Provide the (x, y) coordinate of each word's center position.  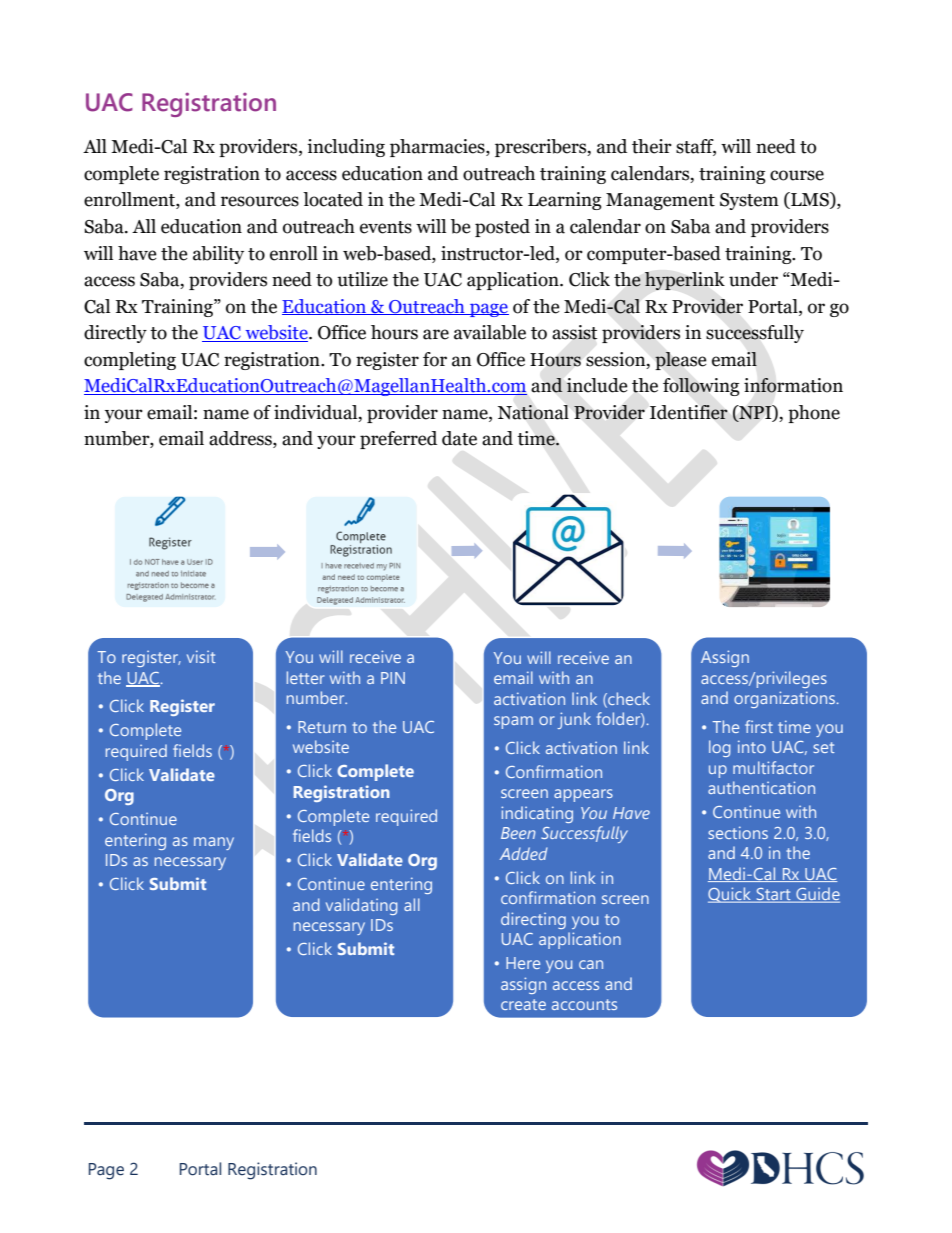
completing (130, 361)
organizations (784, 699)
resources (260, 201)
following (701, 387)
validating (361, 906)
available (490, 332)
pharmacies (438, 148)
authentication (761, 787)
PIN (393, 678)
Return (322, 727)
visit (201, 656)
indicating (537, 814)
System (749, 201)
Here (523, 963)
